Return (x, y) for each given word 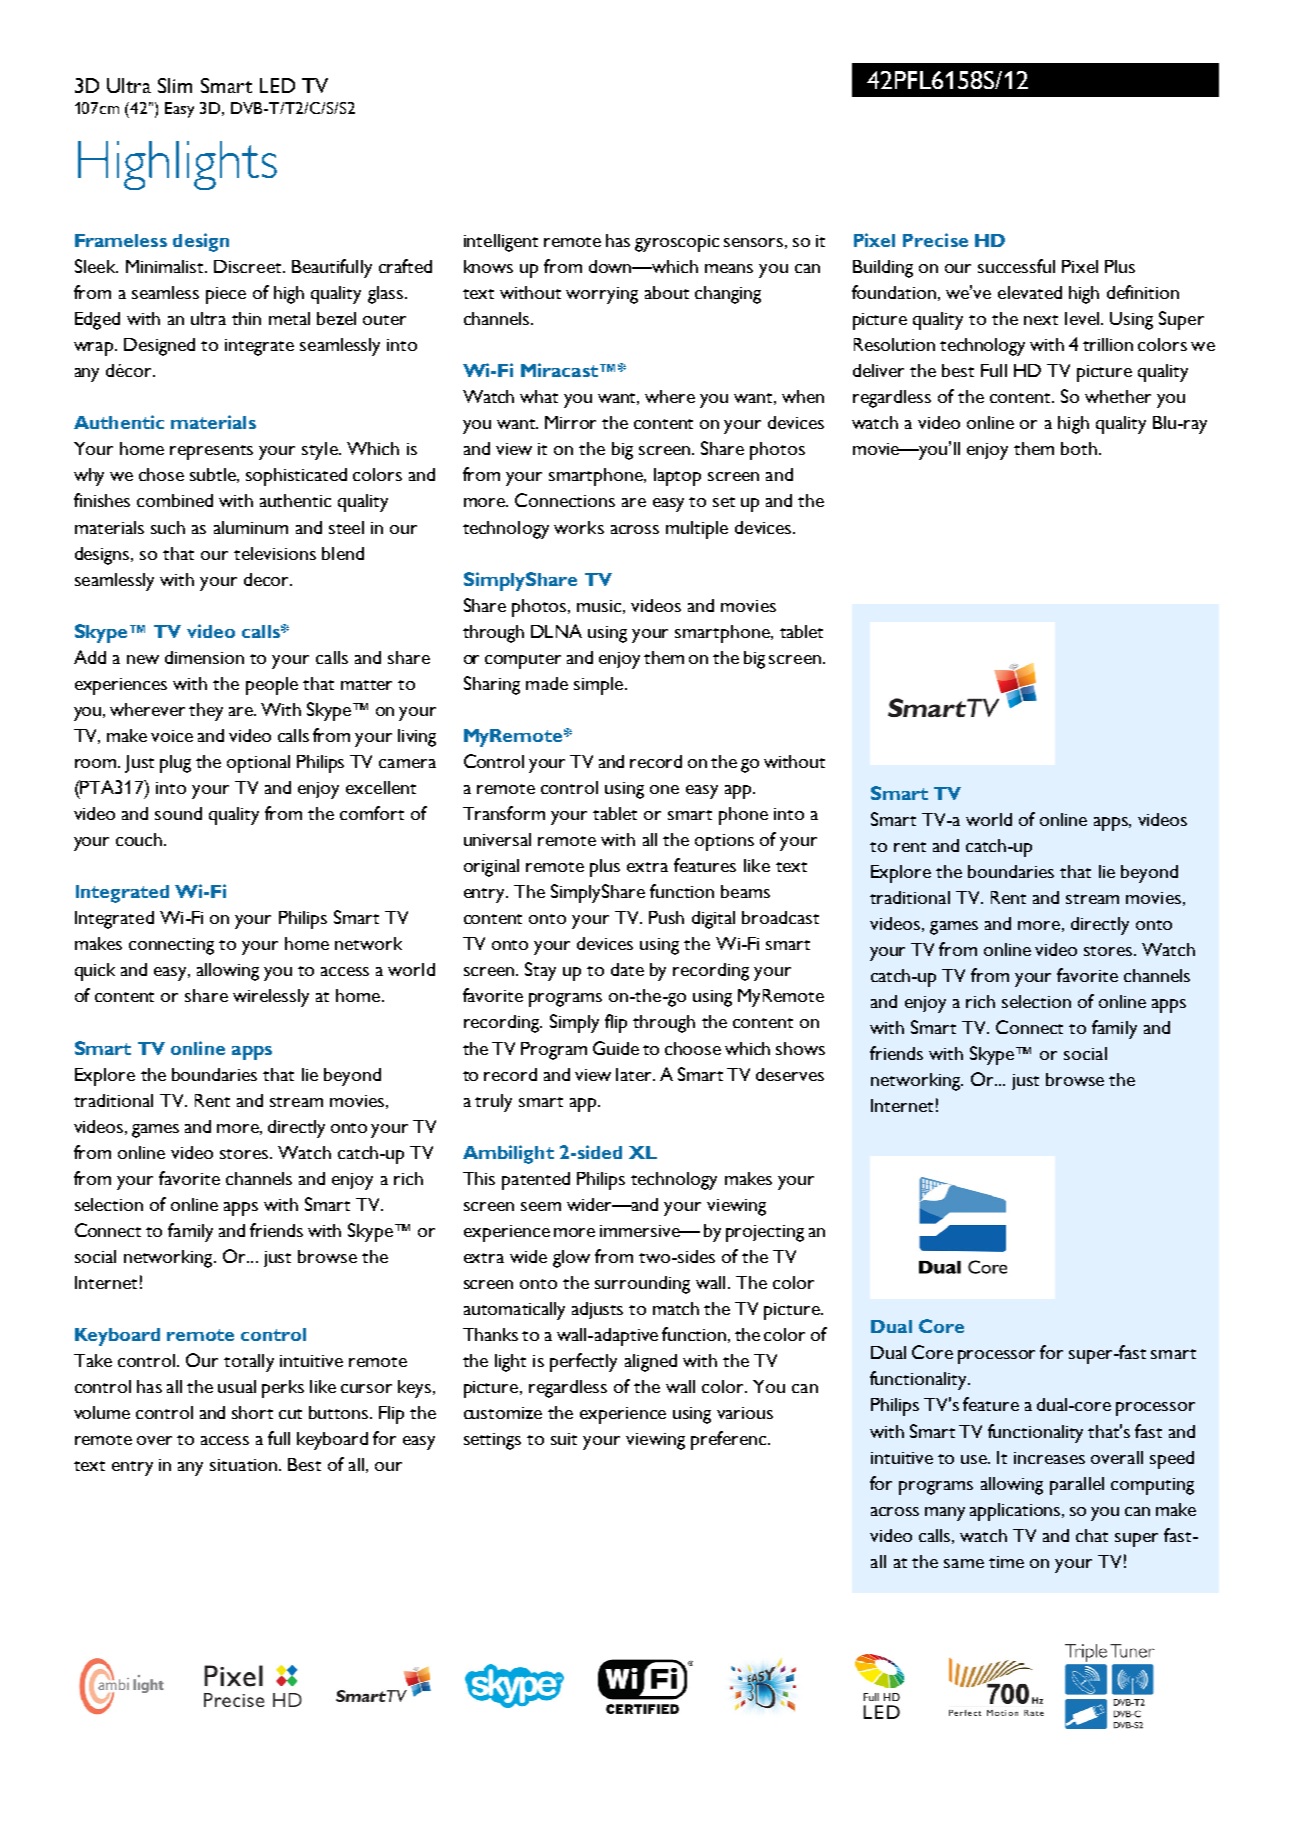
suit (564, 1439)
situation (243, 1465)
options (724, 842)
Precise (935, 240)
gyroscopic (677, 243)
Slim (175, 85)
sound (178, 813)
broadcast (780, 917)
